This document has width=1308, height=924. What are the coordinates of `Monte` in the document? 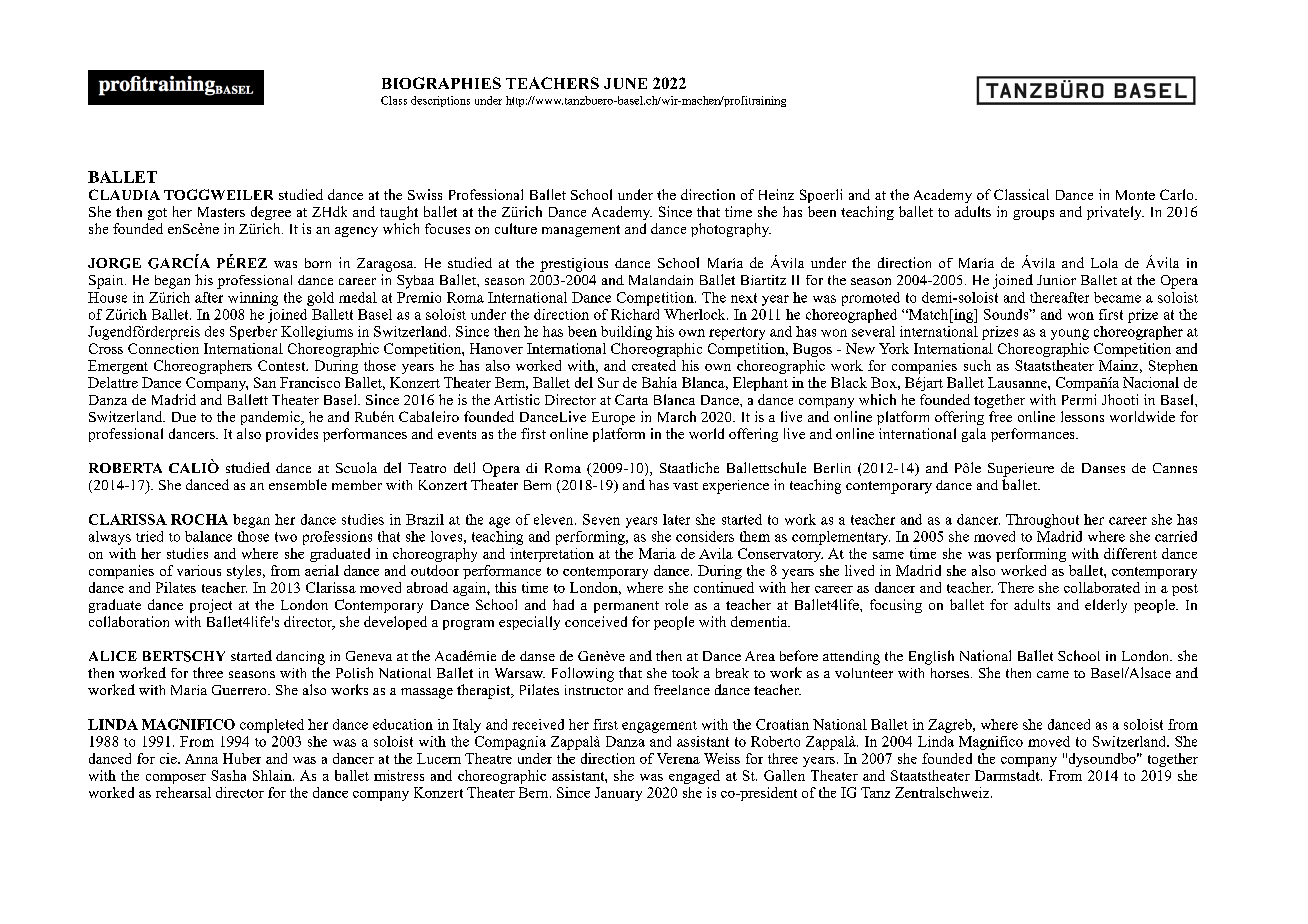 It's located at (1135, 195).
